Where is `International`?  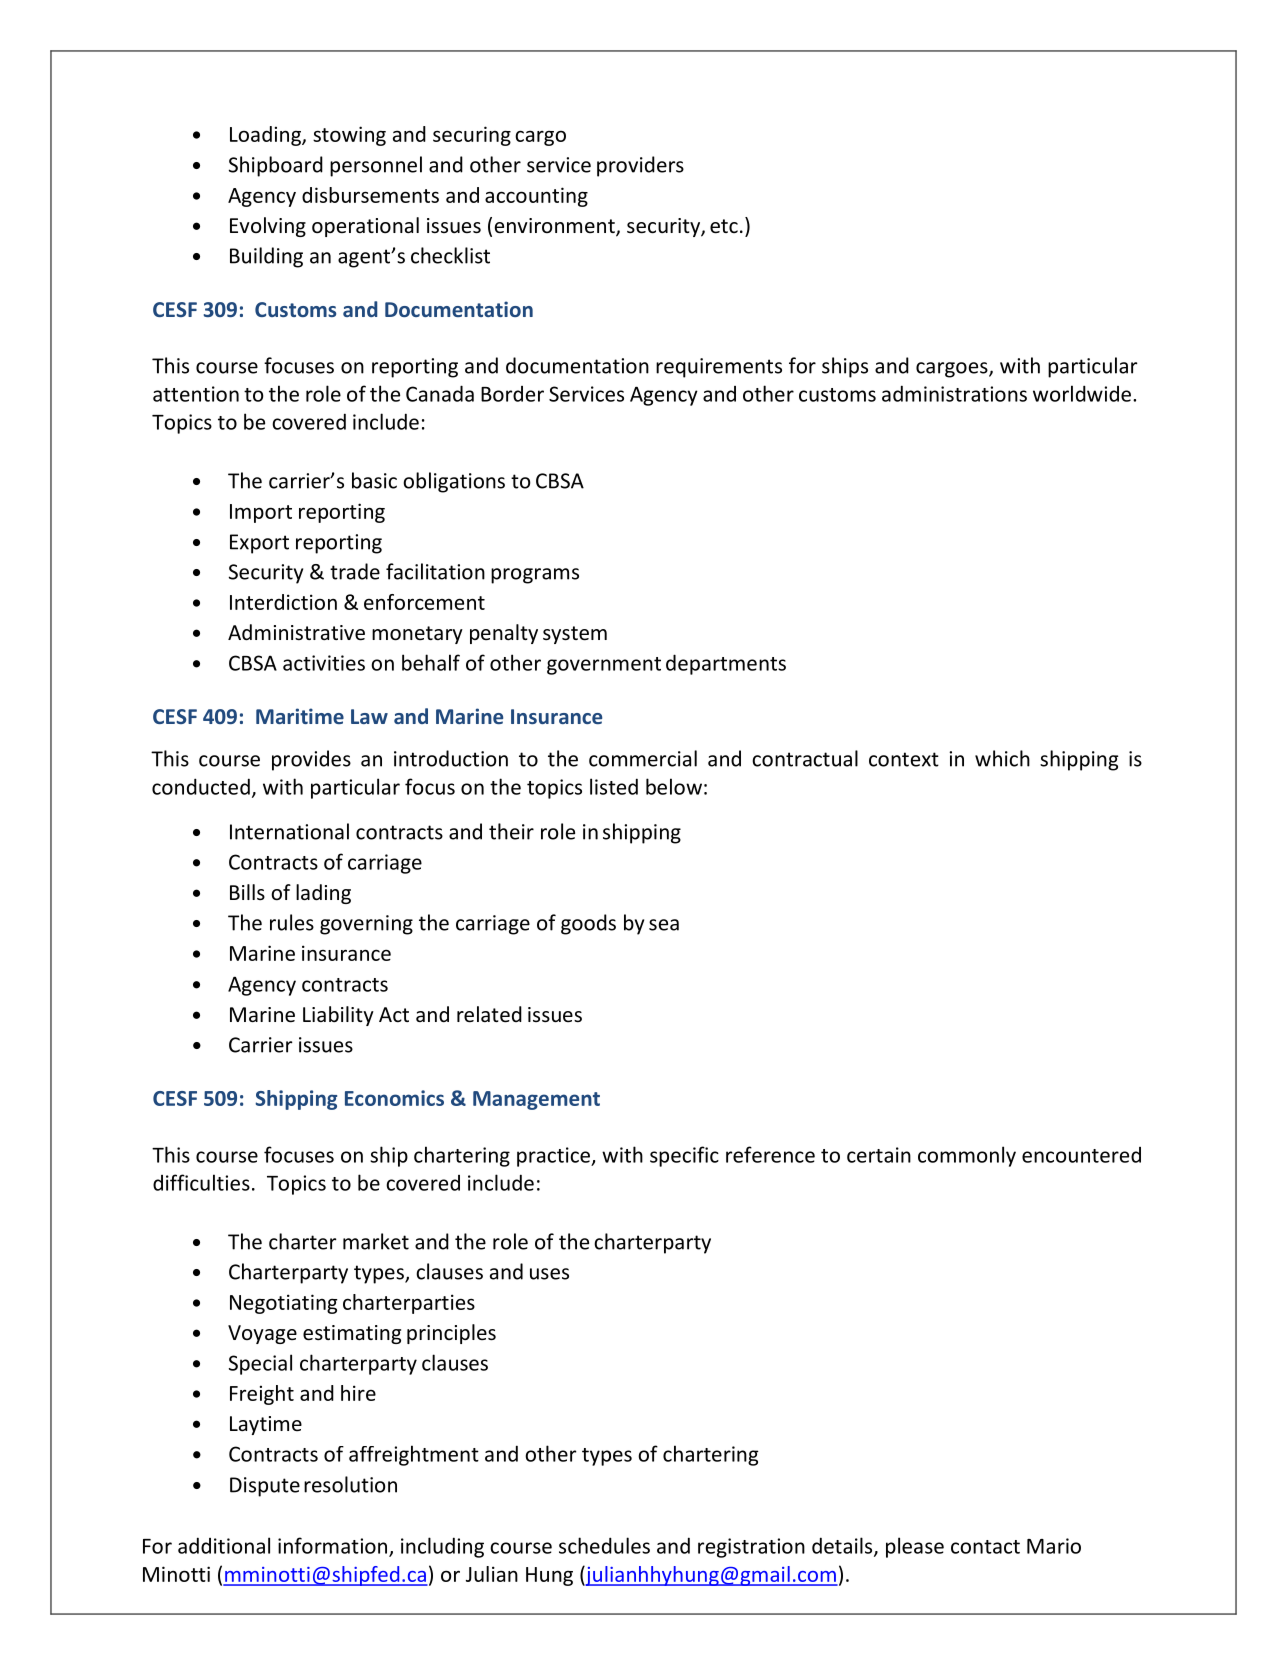 International is located at coordinates (289, 831).
